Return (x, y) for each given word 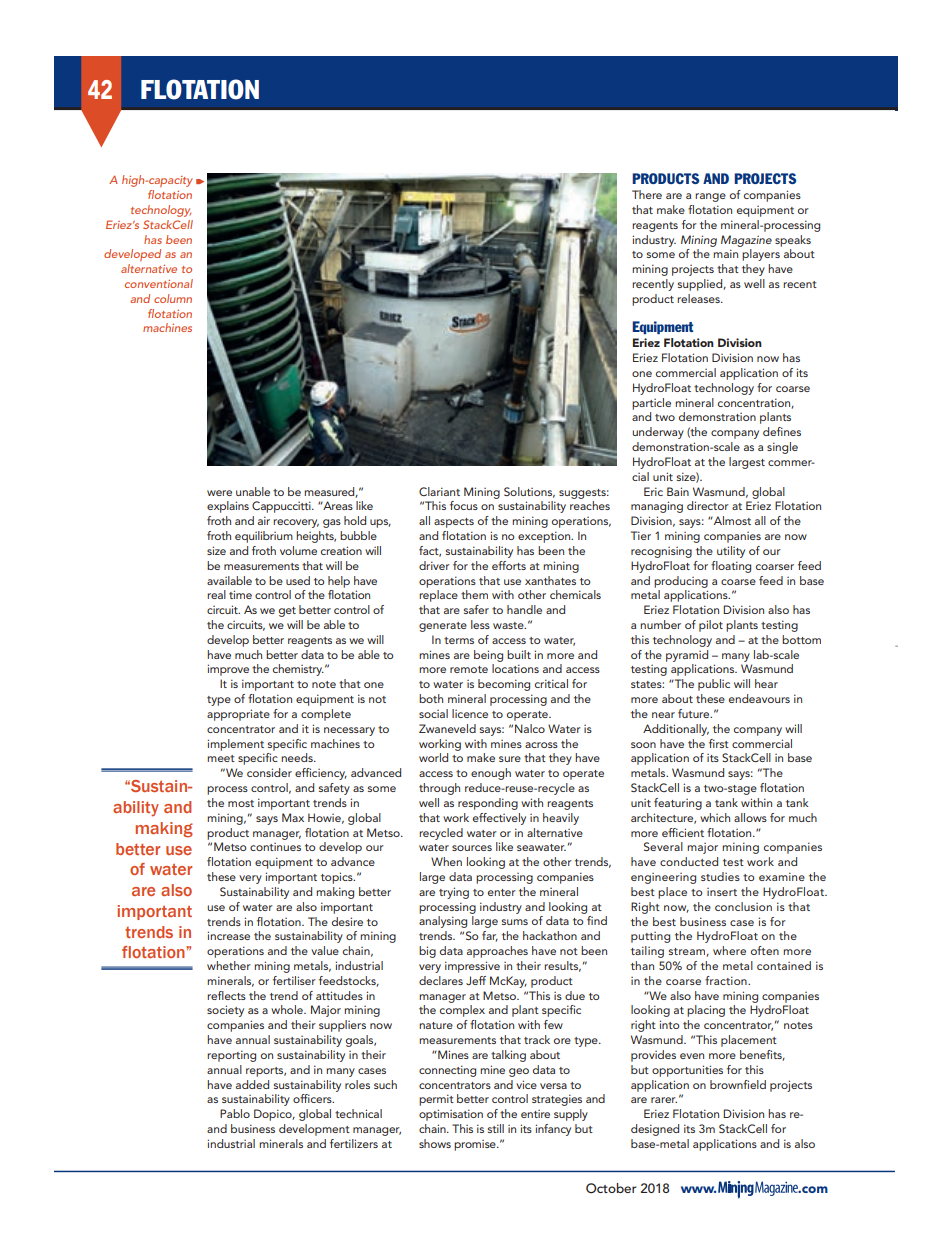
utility (731, 552)
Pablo (235, 1113)
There (647, 194)
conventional (159, 283)
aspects (454, 523)
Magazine (746, 241)
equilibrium (264, 537)
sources (472, 848)
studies (720, 876)
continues (275, 847)
